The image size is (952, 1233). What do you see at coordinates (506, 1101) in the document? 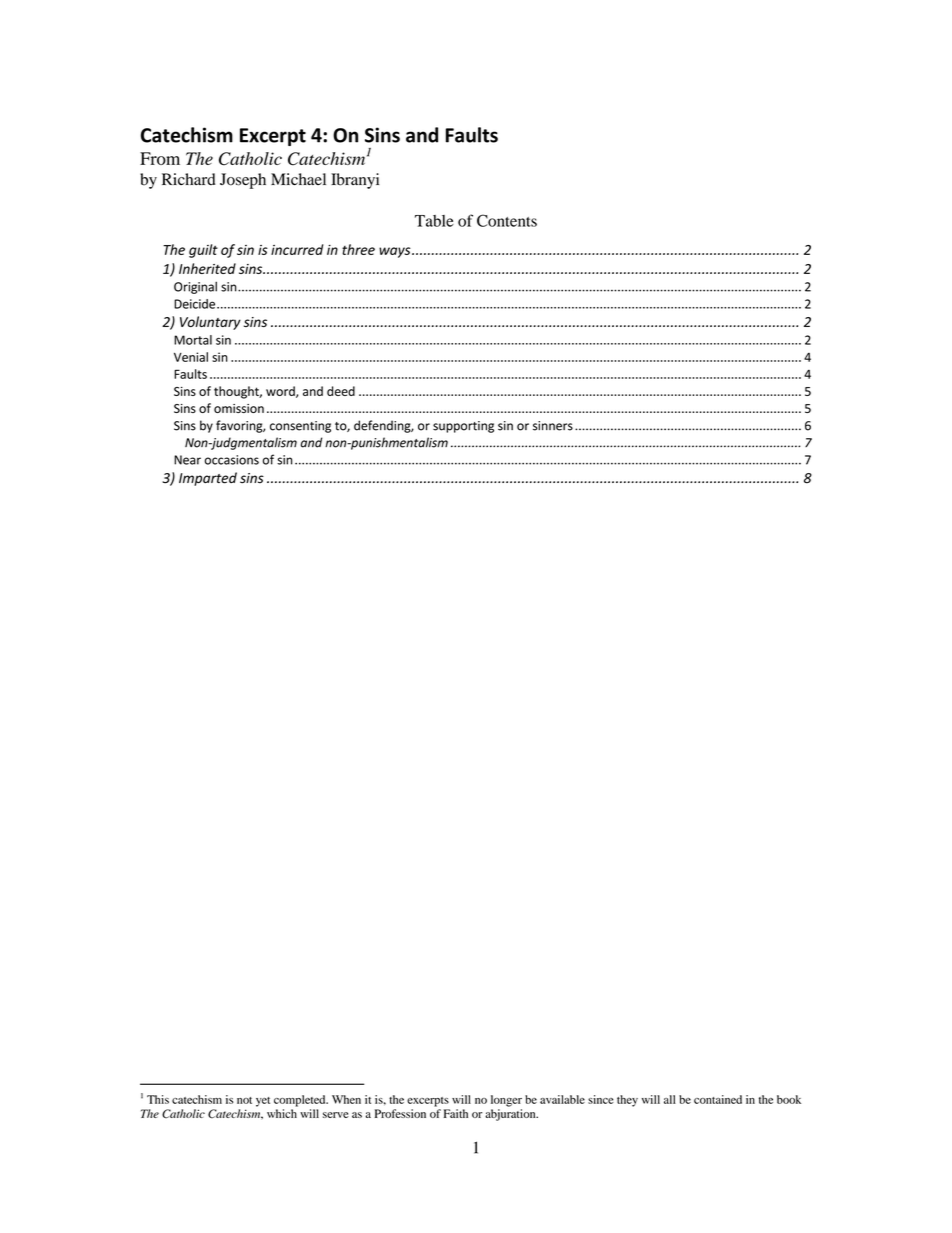
I see `longer` at bounding box center [506, 1101].
